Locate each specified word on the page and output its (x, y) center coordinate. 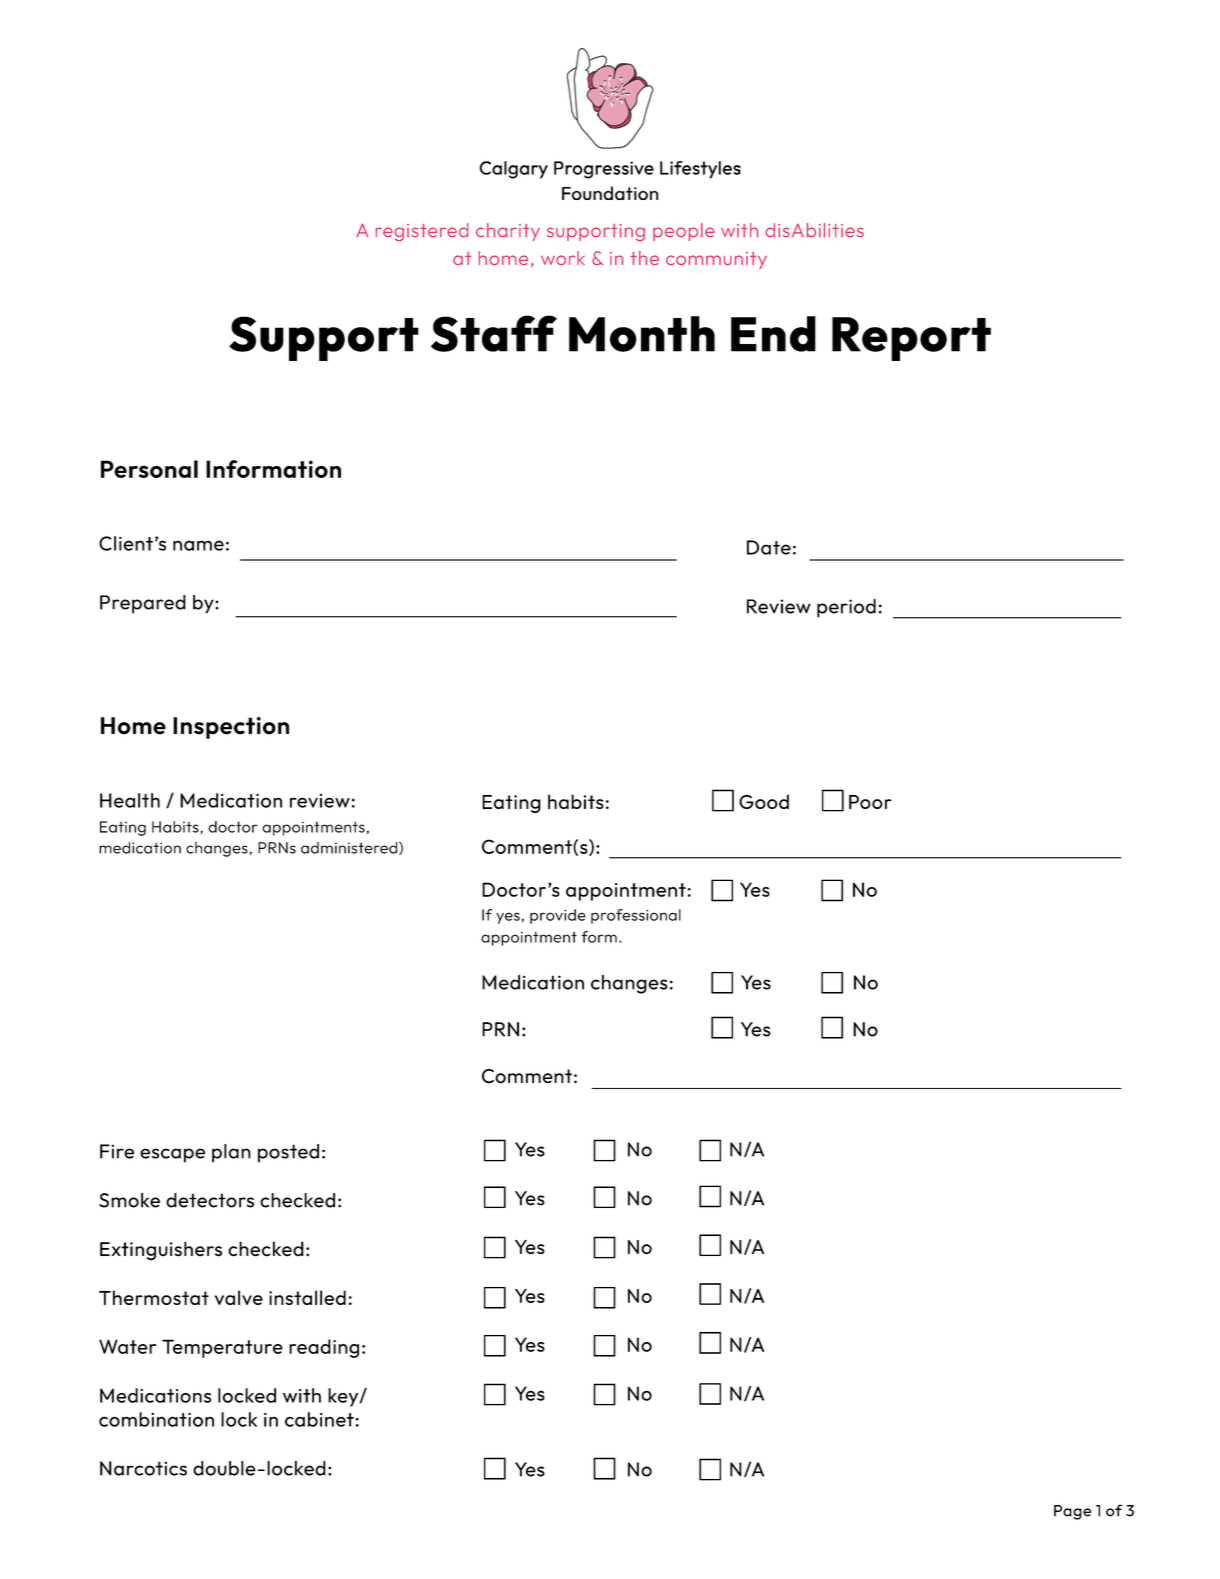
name (198, 545)
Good (764, 801)
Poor (870, 802)
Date (769, 547)
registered (422, 232)
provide (558, 916)
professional (636, 916)
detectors (210, 1200)
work (563, 258)
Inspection (231, 728)
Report (911, 339)
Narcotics (143, 1468)
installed (307, 1297)
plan (231, 1153)
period (846, 608)
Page (1072, 1512)
